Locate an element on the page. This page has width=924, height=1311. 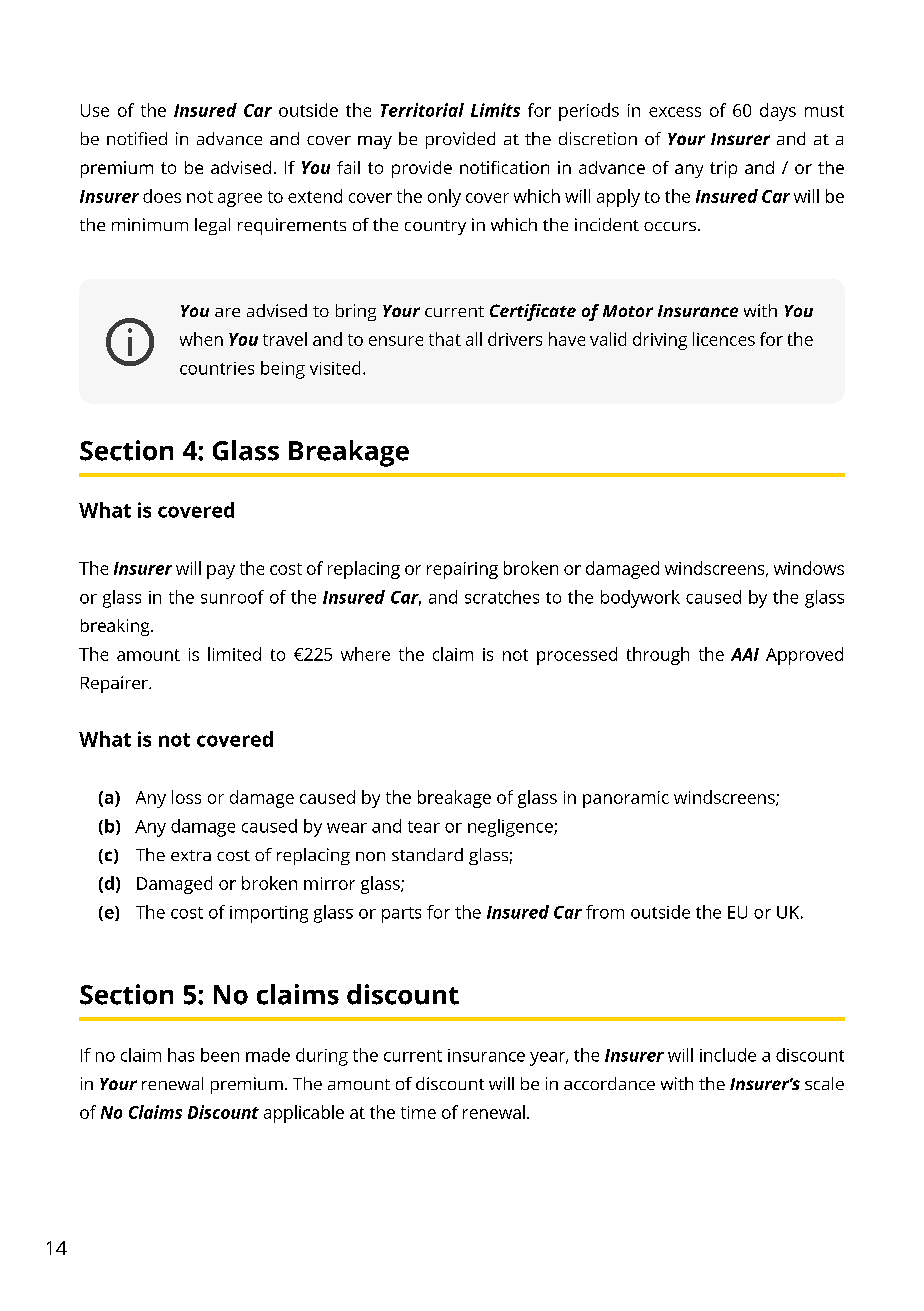
sunroof is located at coordinates (232, 597).
